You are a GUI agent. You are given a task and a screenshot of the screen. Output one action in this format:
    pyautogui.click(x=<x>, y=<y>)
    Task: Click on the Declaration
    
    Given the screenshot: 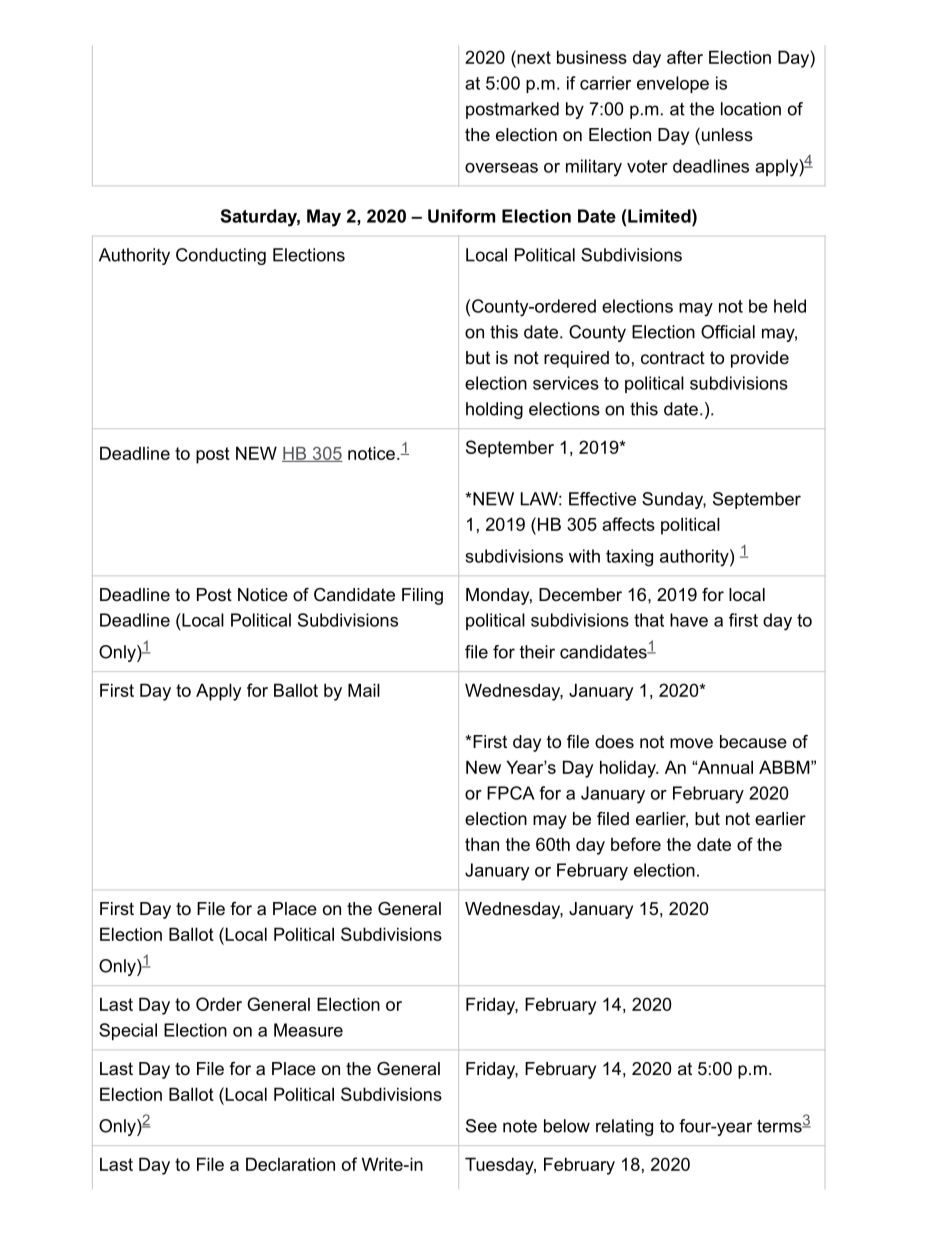 What is the action you would take?
    pyautogui.click(x=290, y=1164)
